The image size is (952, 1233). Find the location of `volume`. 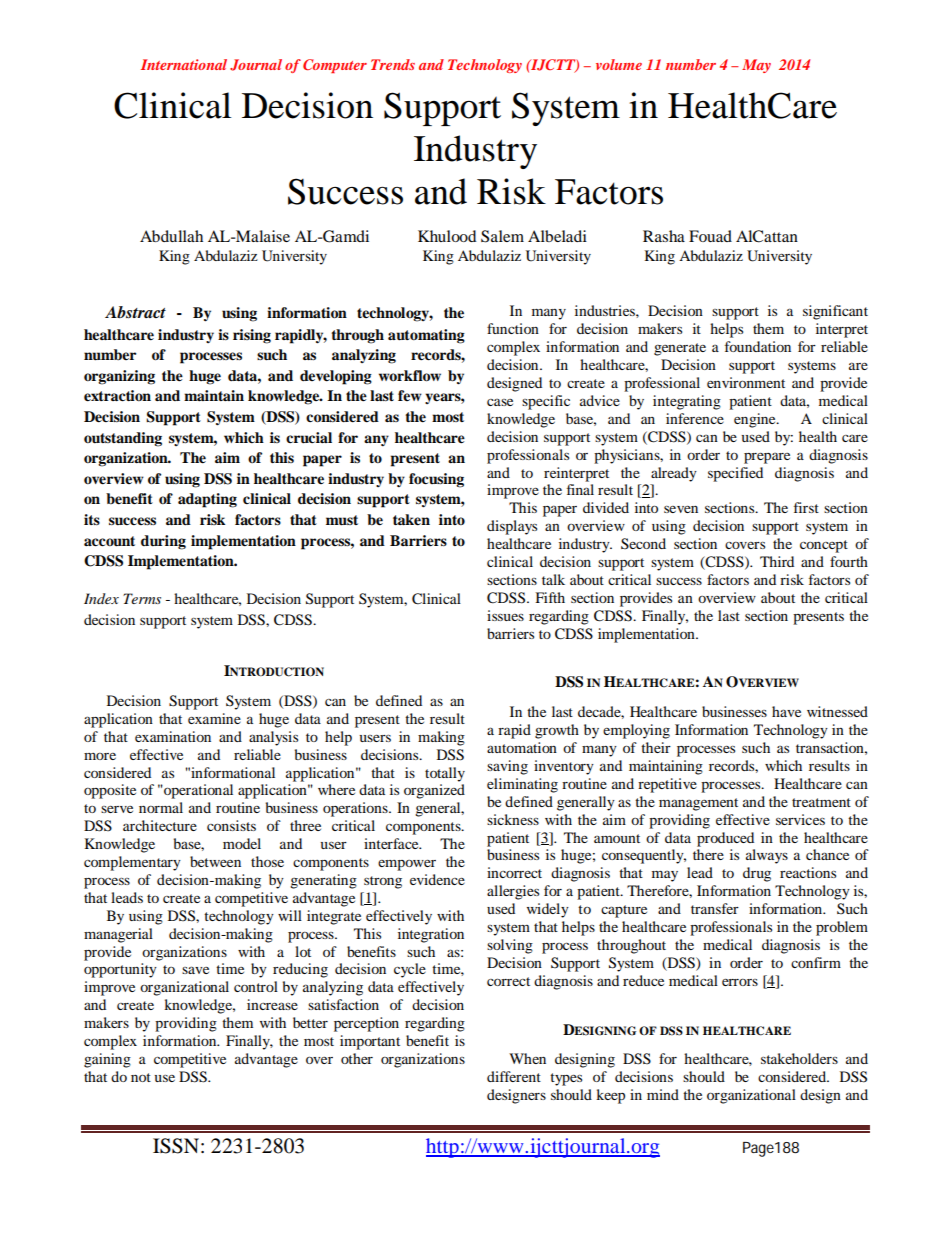

volume is located at coordinates (619, 64).
